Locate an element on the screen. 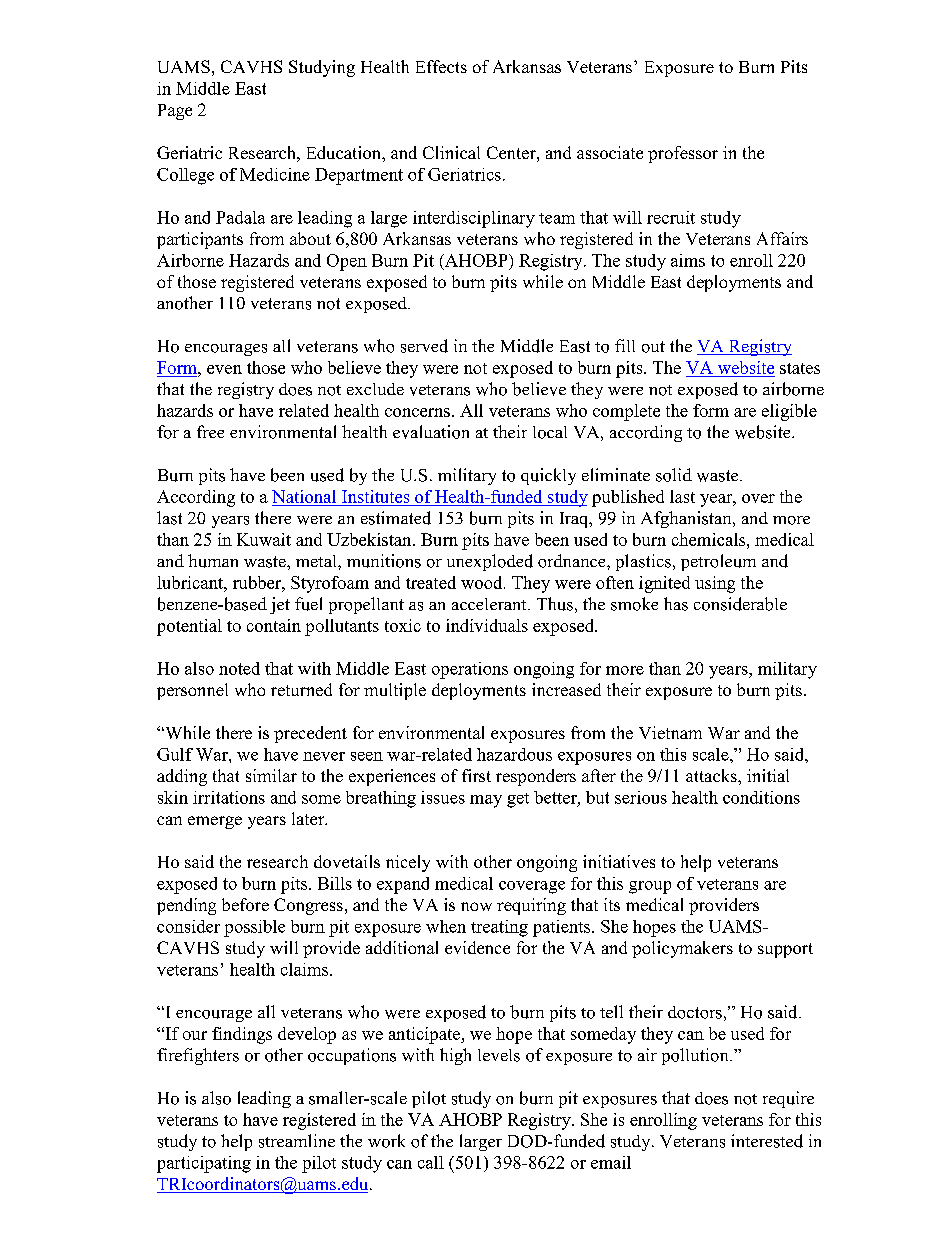 The image size is (952, 1233). now is located at coordinates (476, 906).
